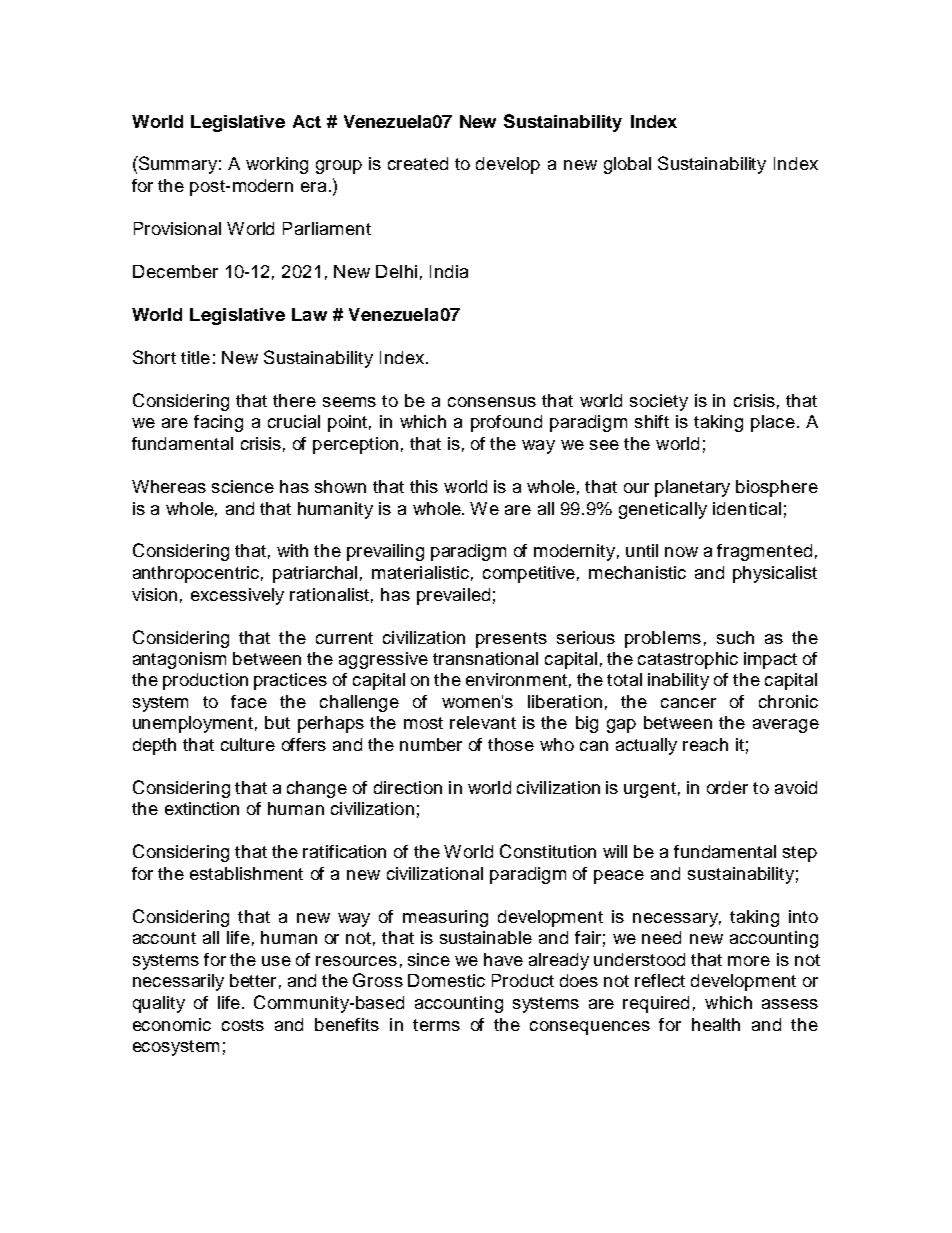 The height and width of the screenshot is (1233, 952). Describe the element at coordinates (627, 165) in the screenshot. I see `global` at that location.
